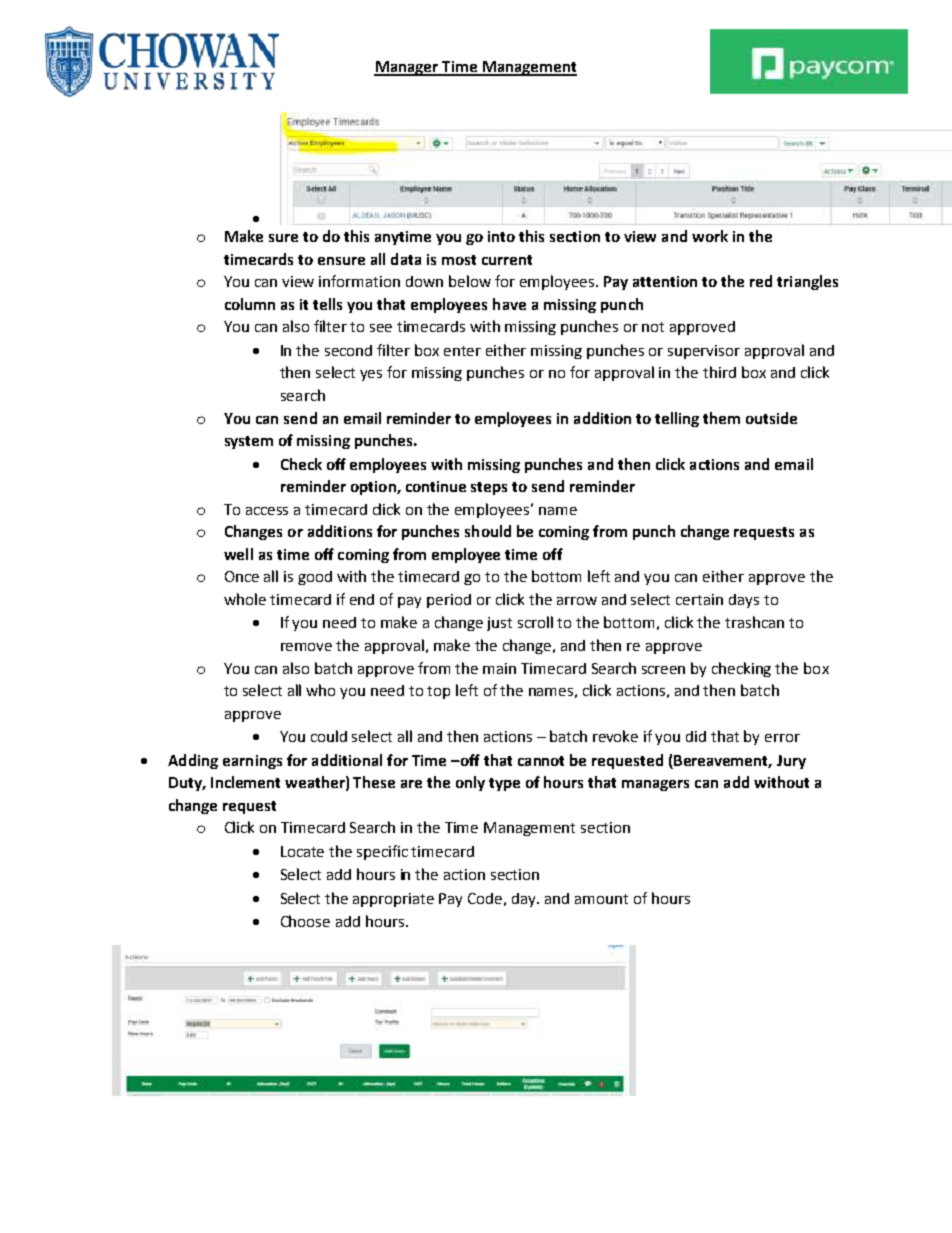  What do you see at coordinates (242, 576) in the image?
I see `Once` at bounding box center [242, 576].
